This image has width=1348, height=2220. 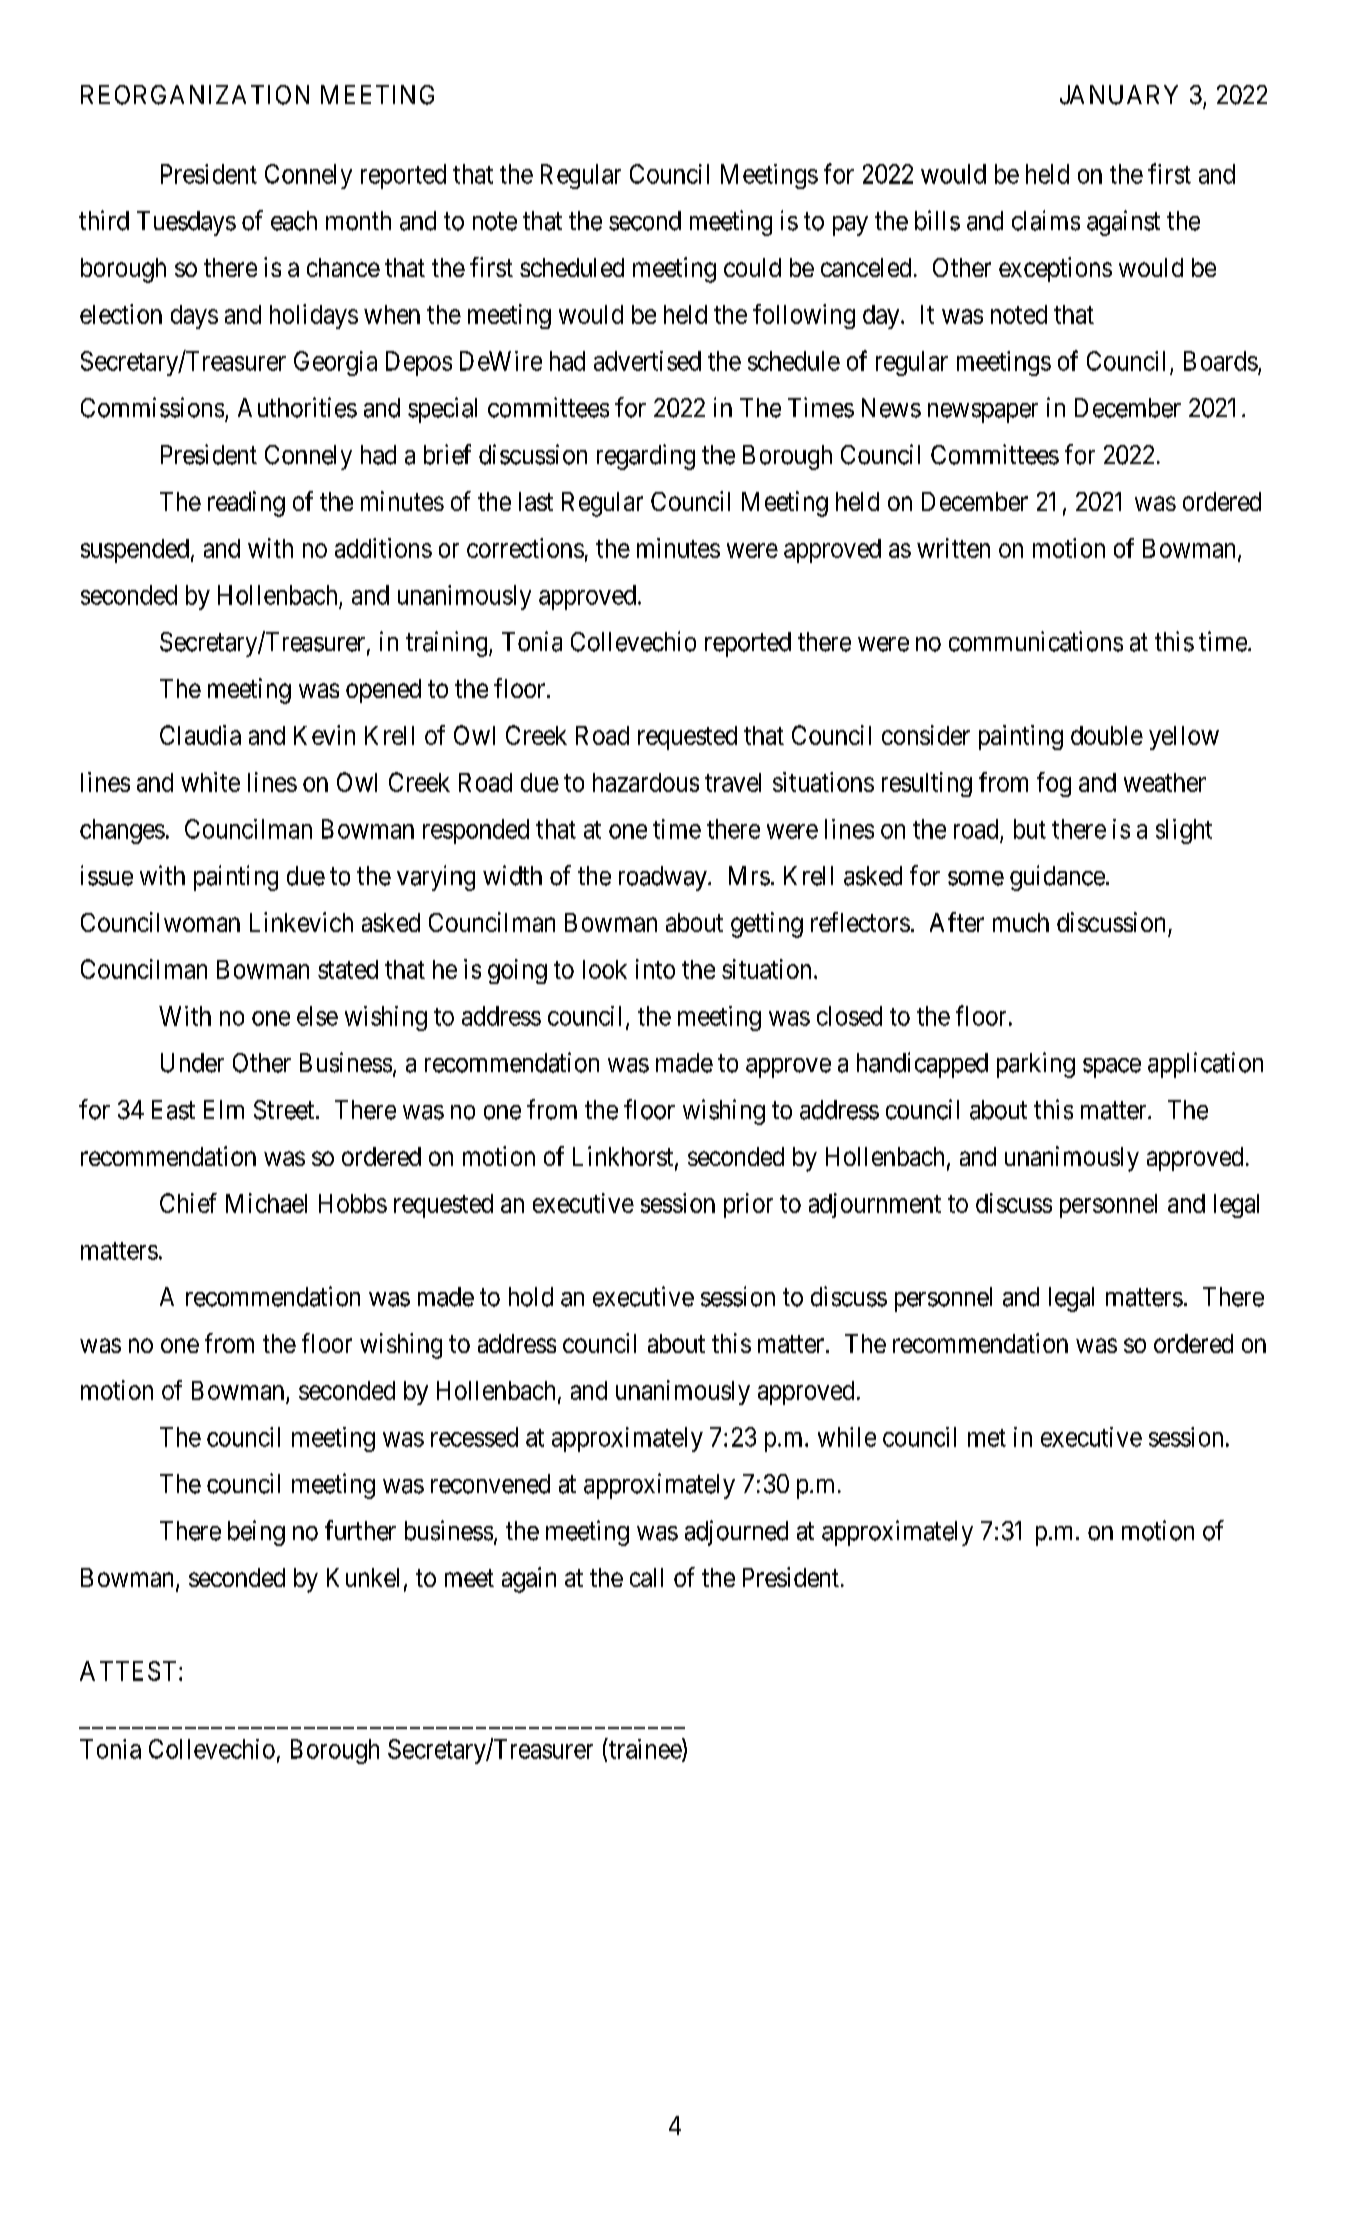 What do you see at coordinates (246, 504) in the image?
I see `reading` at bounding box center [246, 504].
